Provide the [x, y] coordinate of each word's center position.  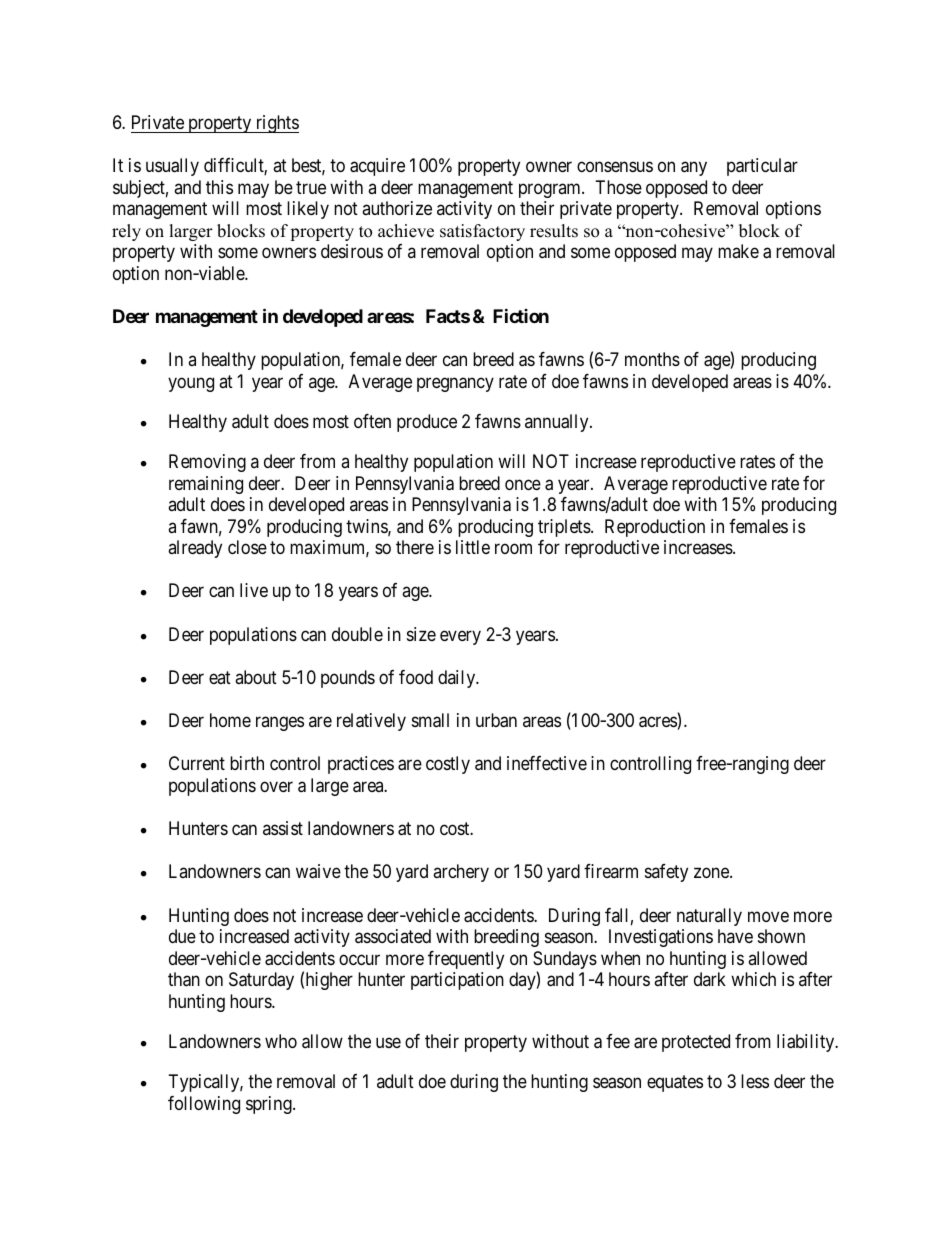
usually [172, 167]
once [523, 484]
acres [658, 723]
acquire [377, 167]
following [204, 1105]
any [694, 169]
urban [496, 720]
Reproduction [655, 528]
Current [197, 763]
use [388, 1042]
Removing [207, 463]
